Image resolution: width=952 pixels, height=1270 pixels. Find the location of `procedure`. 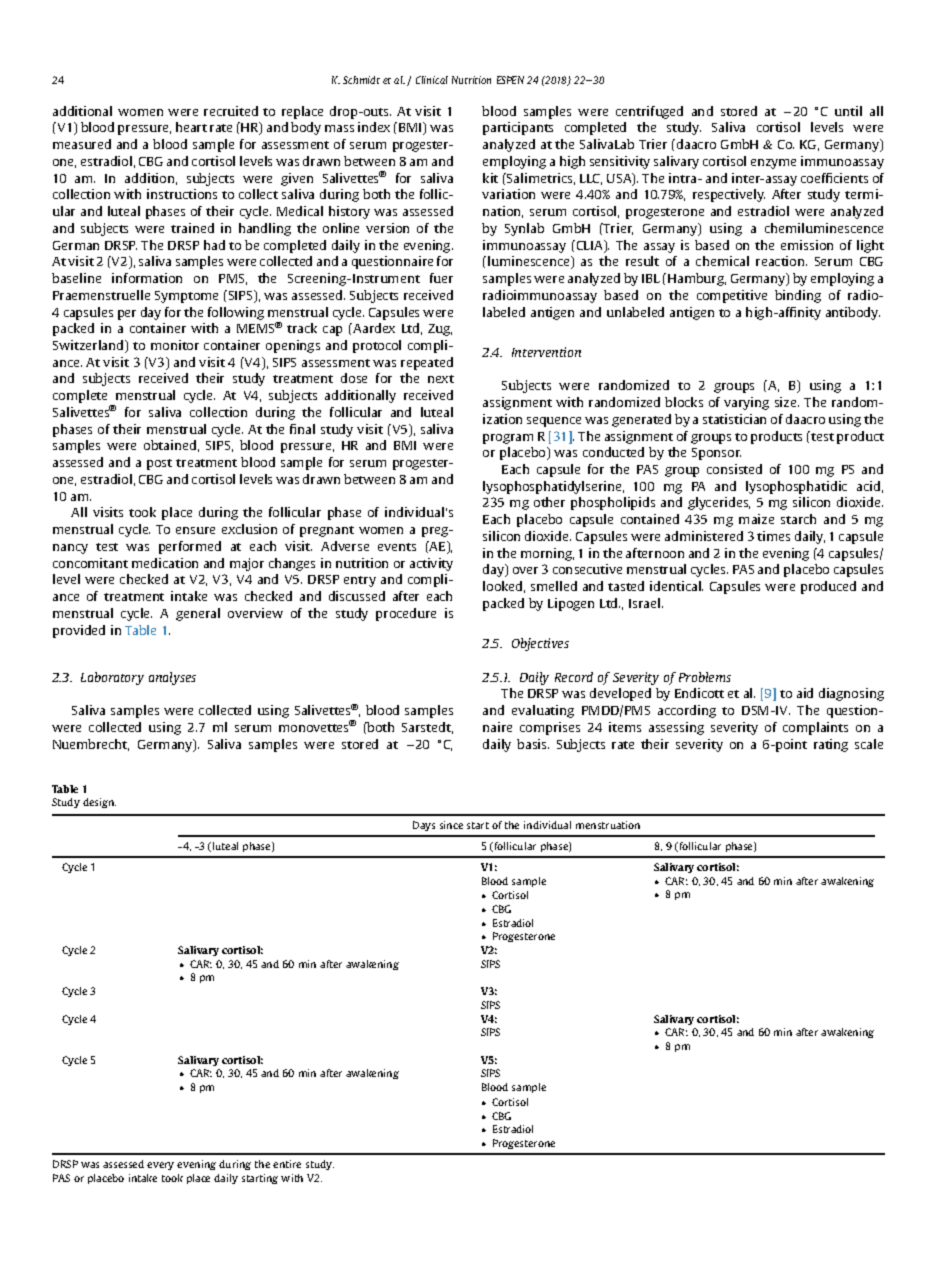

procedure is located at coordinates (406, 614).
